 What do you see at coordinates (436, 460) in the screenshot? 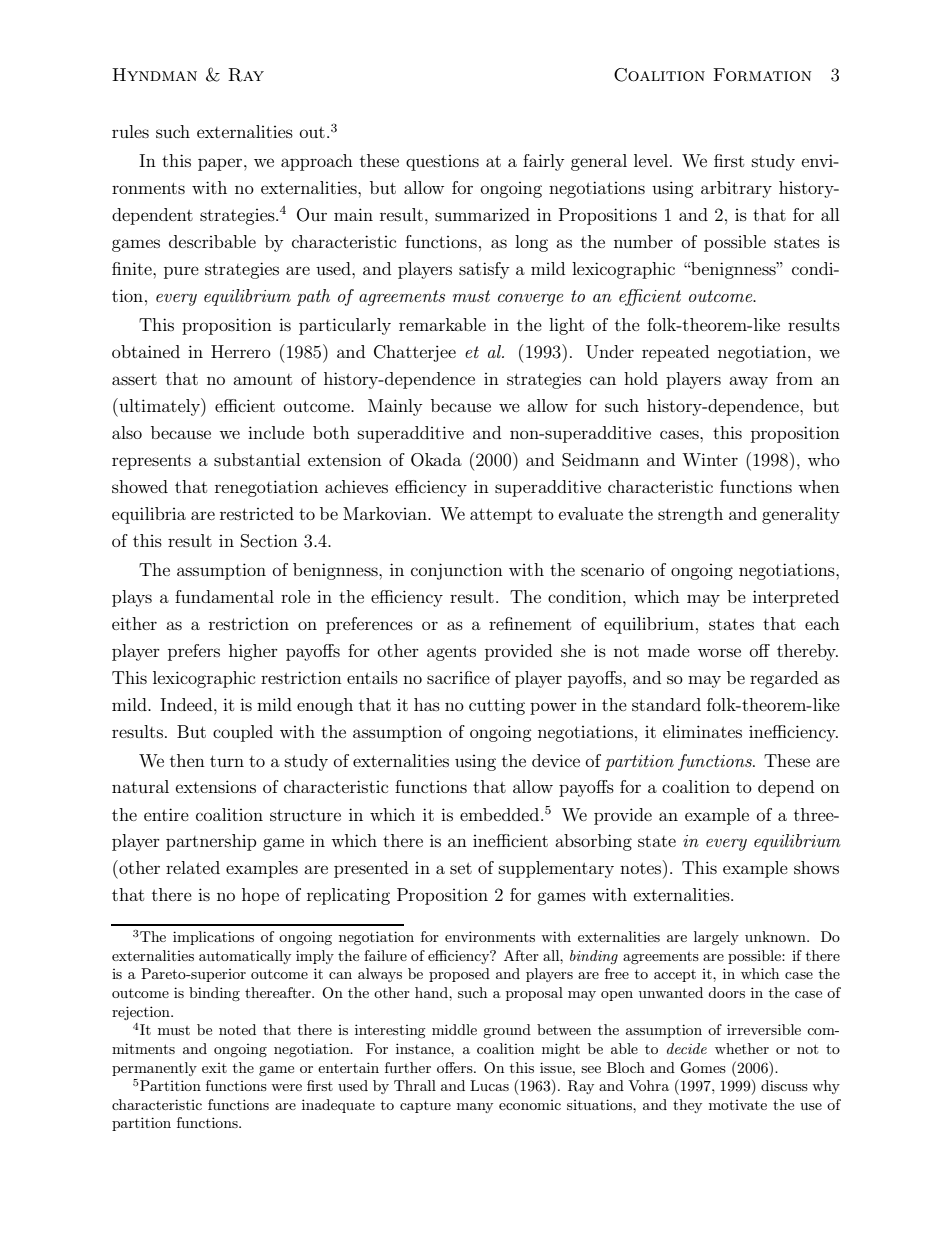
I see `Okada` at bounding box center [436, 460].
